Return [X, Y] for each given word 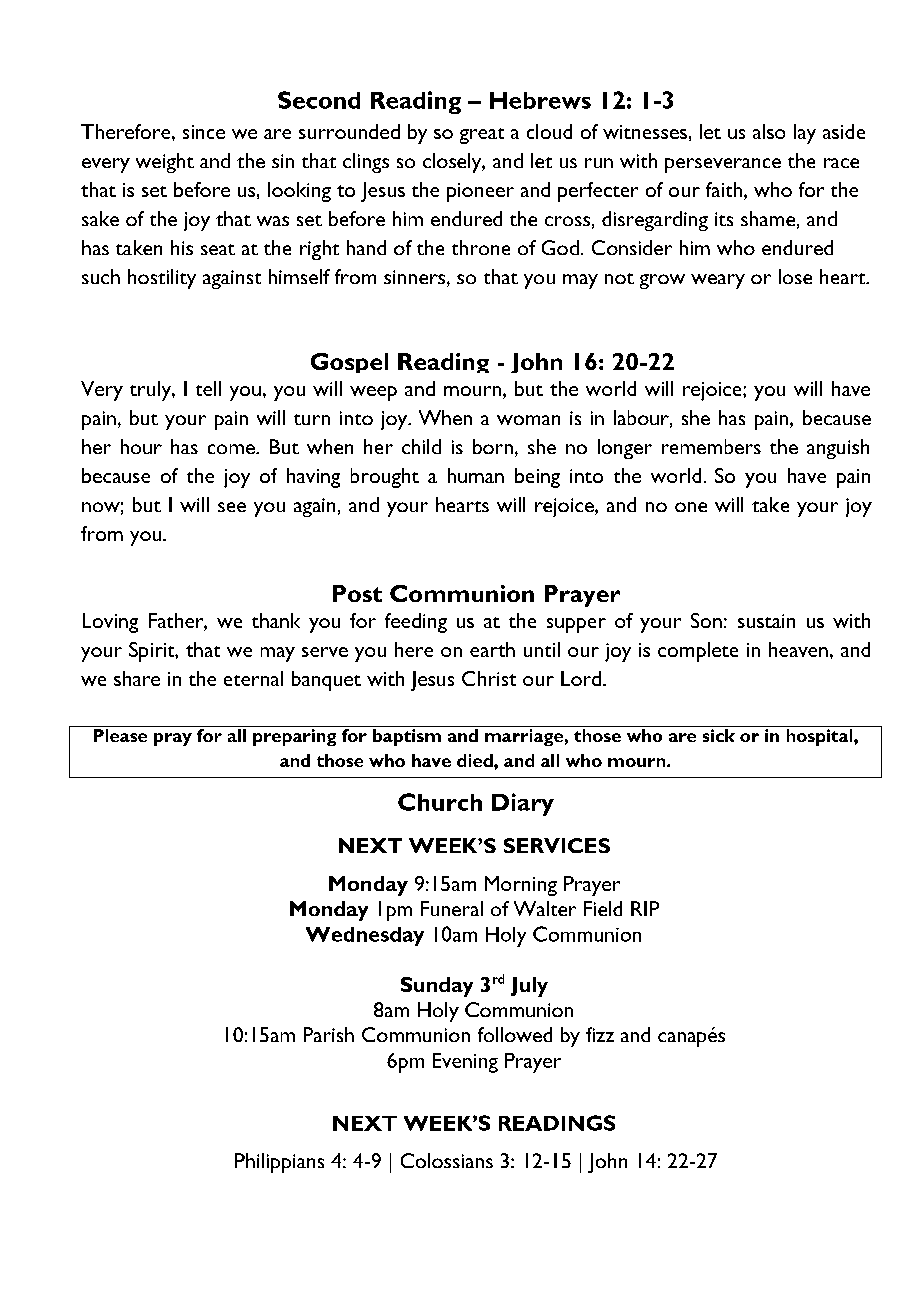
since [204, 132]
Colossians [447, 1160]
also [769, 131]
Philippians [279, 1163]
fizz [600, 1034]
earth [492, 649]
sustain [766, 621]
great [482, 136]
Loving [110, 623]
